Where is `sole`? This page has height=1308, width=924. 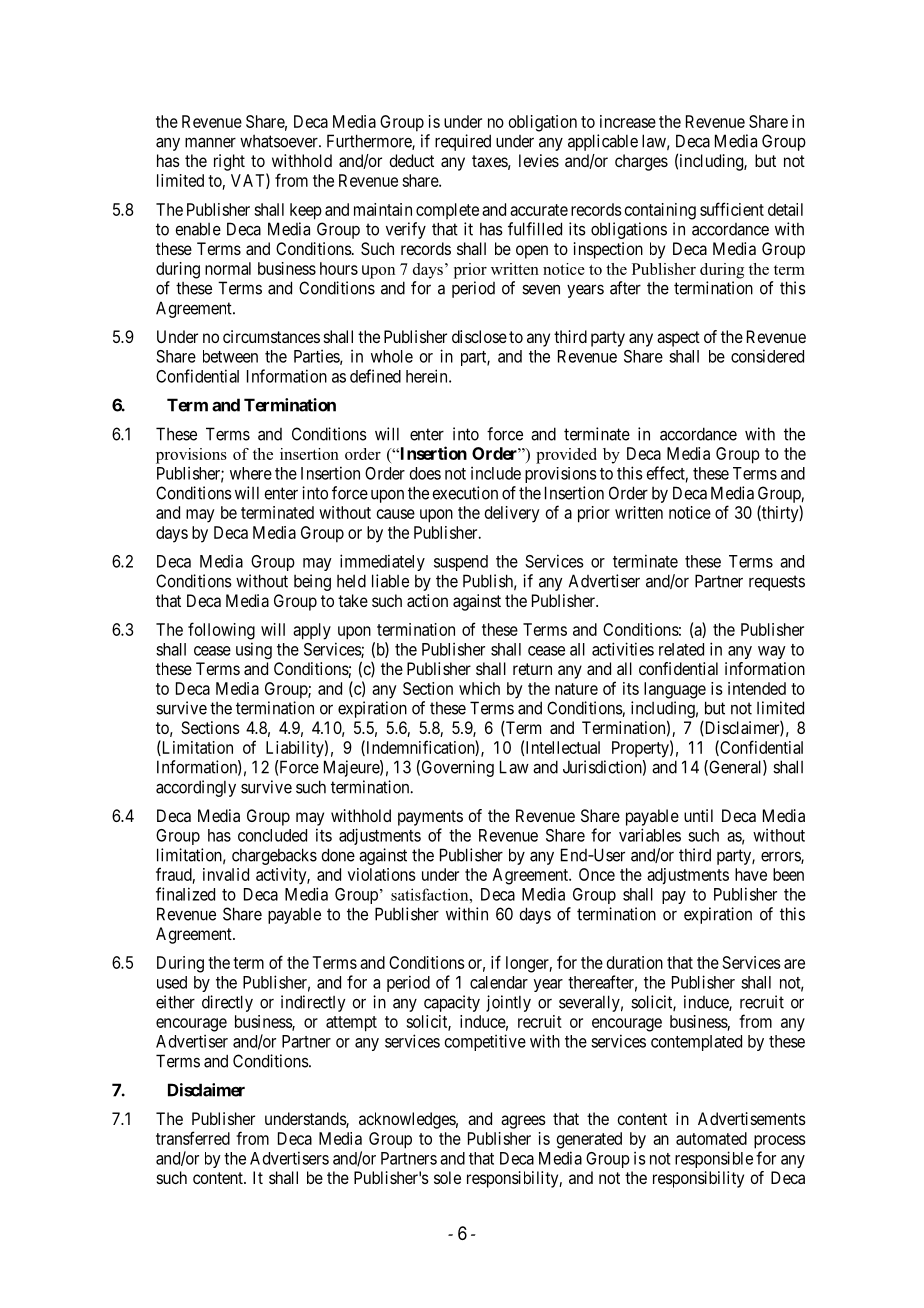
sole is located at coordinates (447, 1177).
